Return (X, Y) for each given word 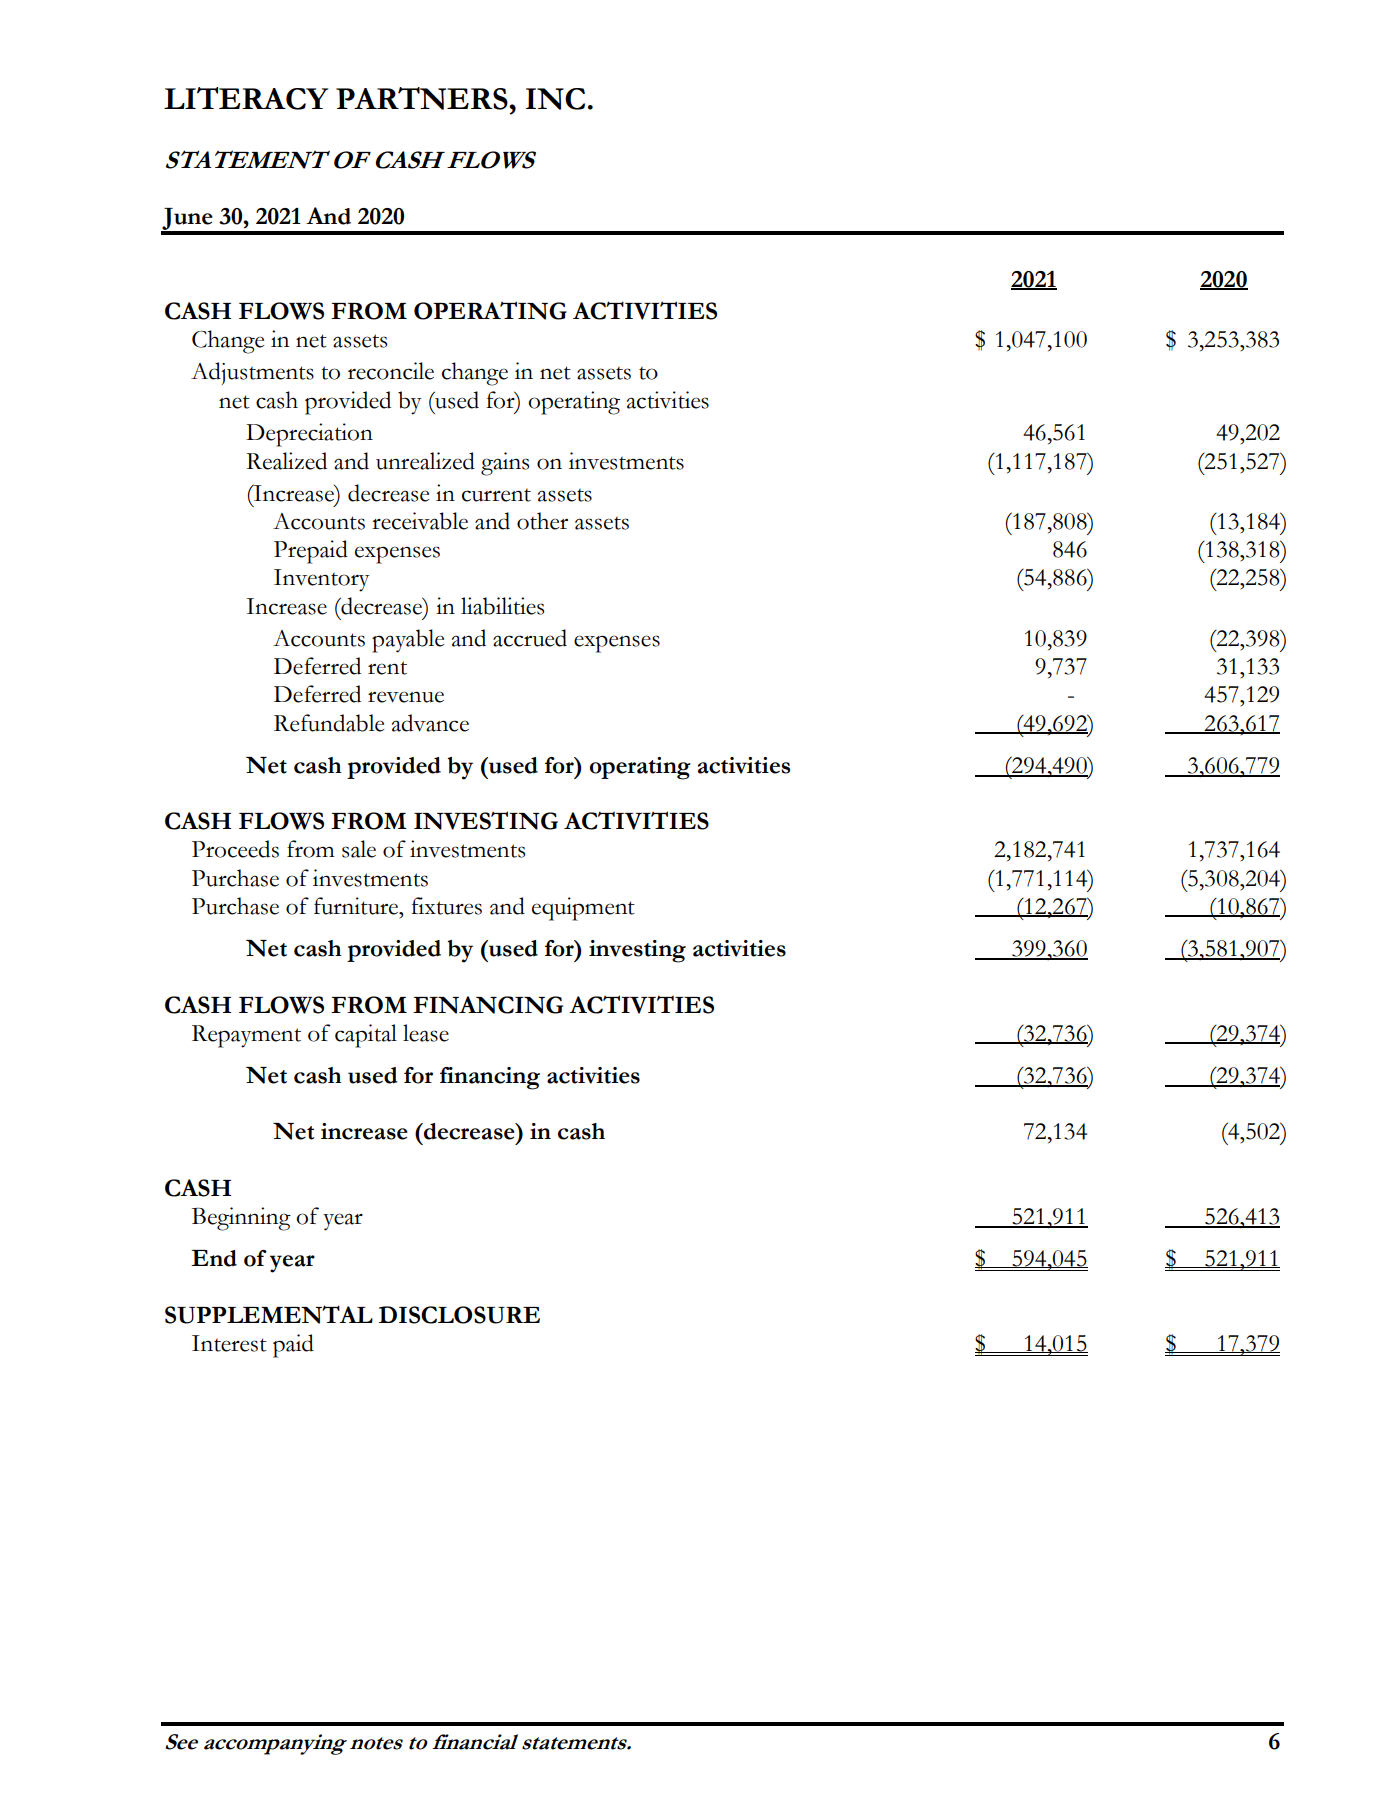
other (542, 521)
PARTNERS (423, 98)
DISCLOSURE (459, 1315)
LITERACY (246, 98)
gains (505, 464)
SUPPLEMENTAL (269, 1314)
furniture (357, 906)
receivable (420, 521)
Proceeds (235, 849)
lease (426, 1033)
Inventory (322, 580)
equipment (583, 909)
